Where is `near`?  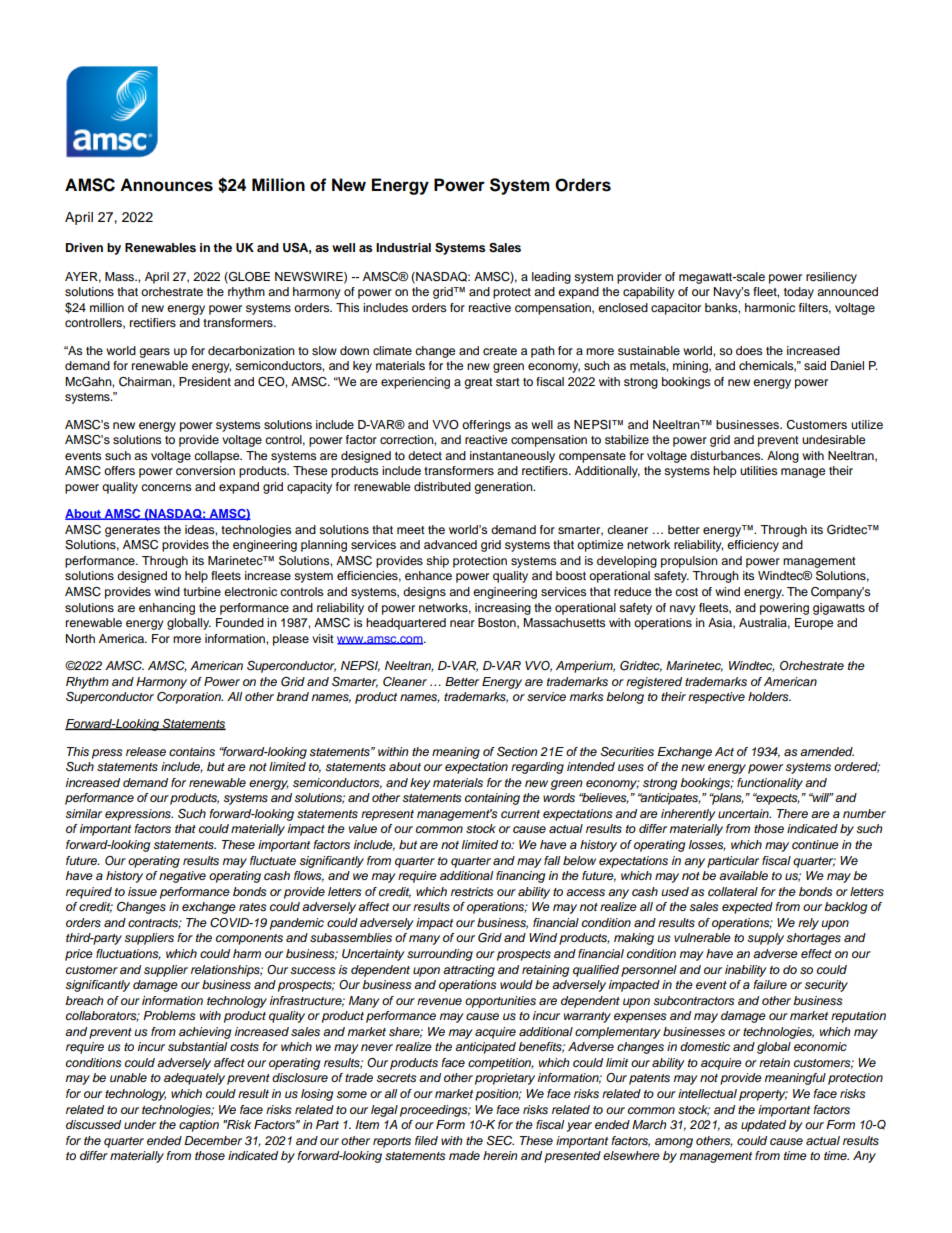 near is located at coordinates (462, 623).
